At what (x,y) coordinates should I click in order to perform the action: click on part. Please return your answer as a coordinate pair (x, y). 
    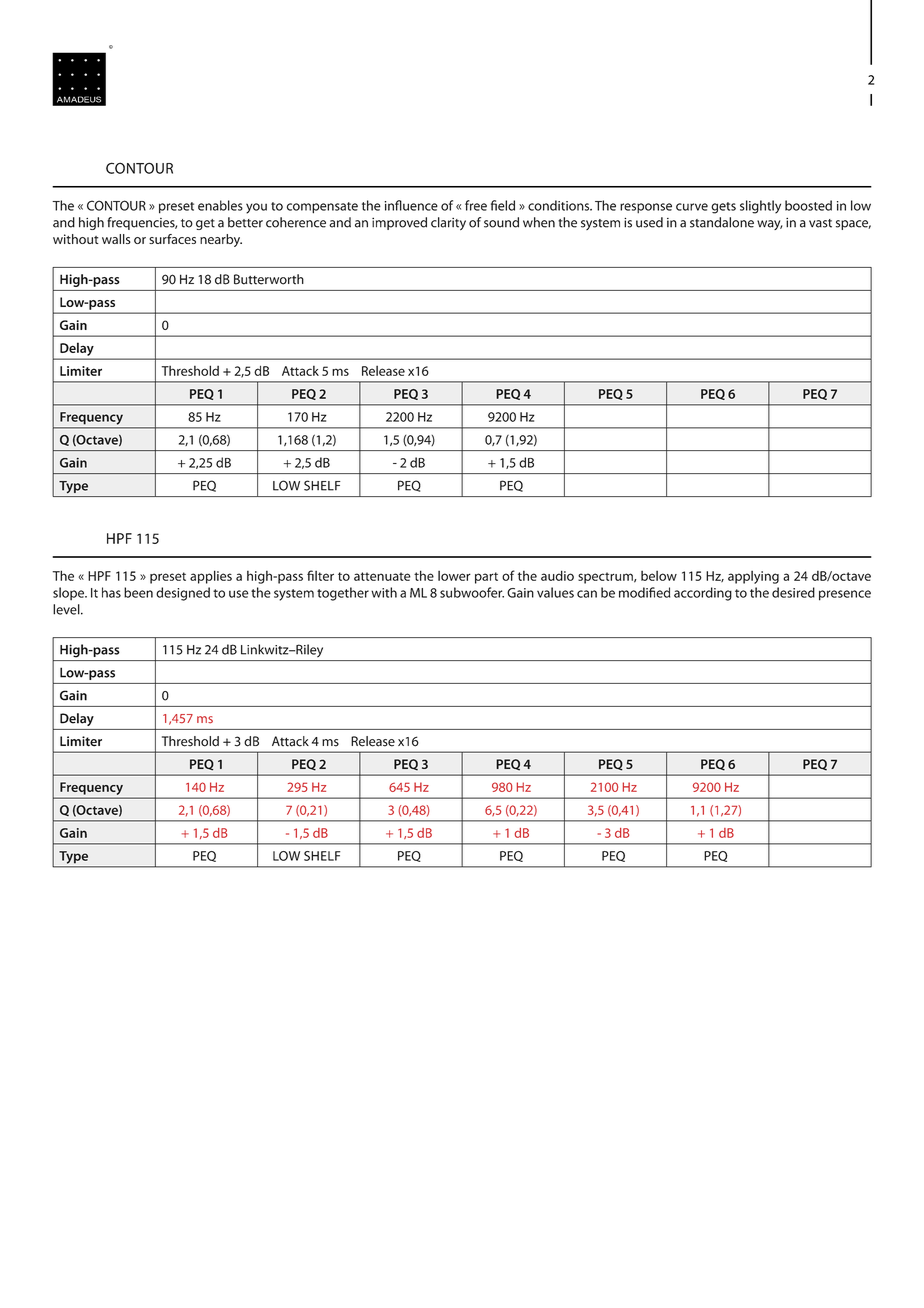
    Looking at the image, I should click on (486, 578).
